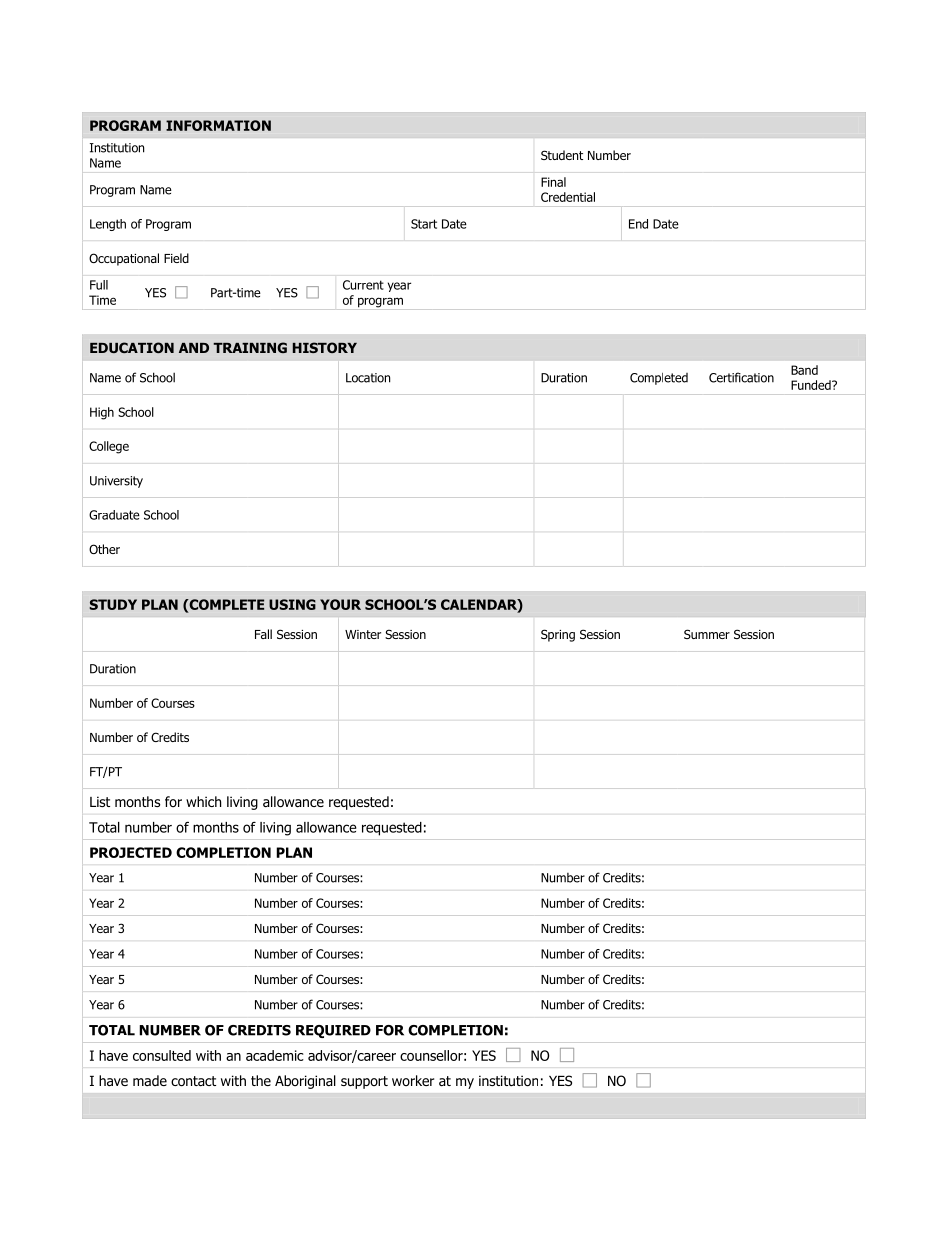 This screenshot has width=952, height=1233. I want to click on INFORMATION, so click(218, 125).
